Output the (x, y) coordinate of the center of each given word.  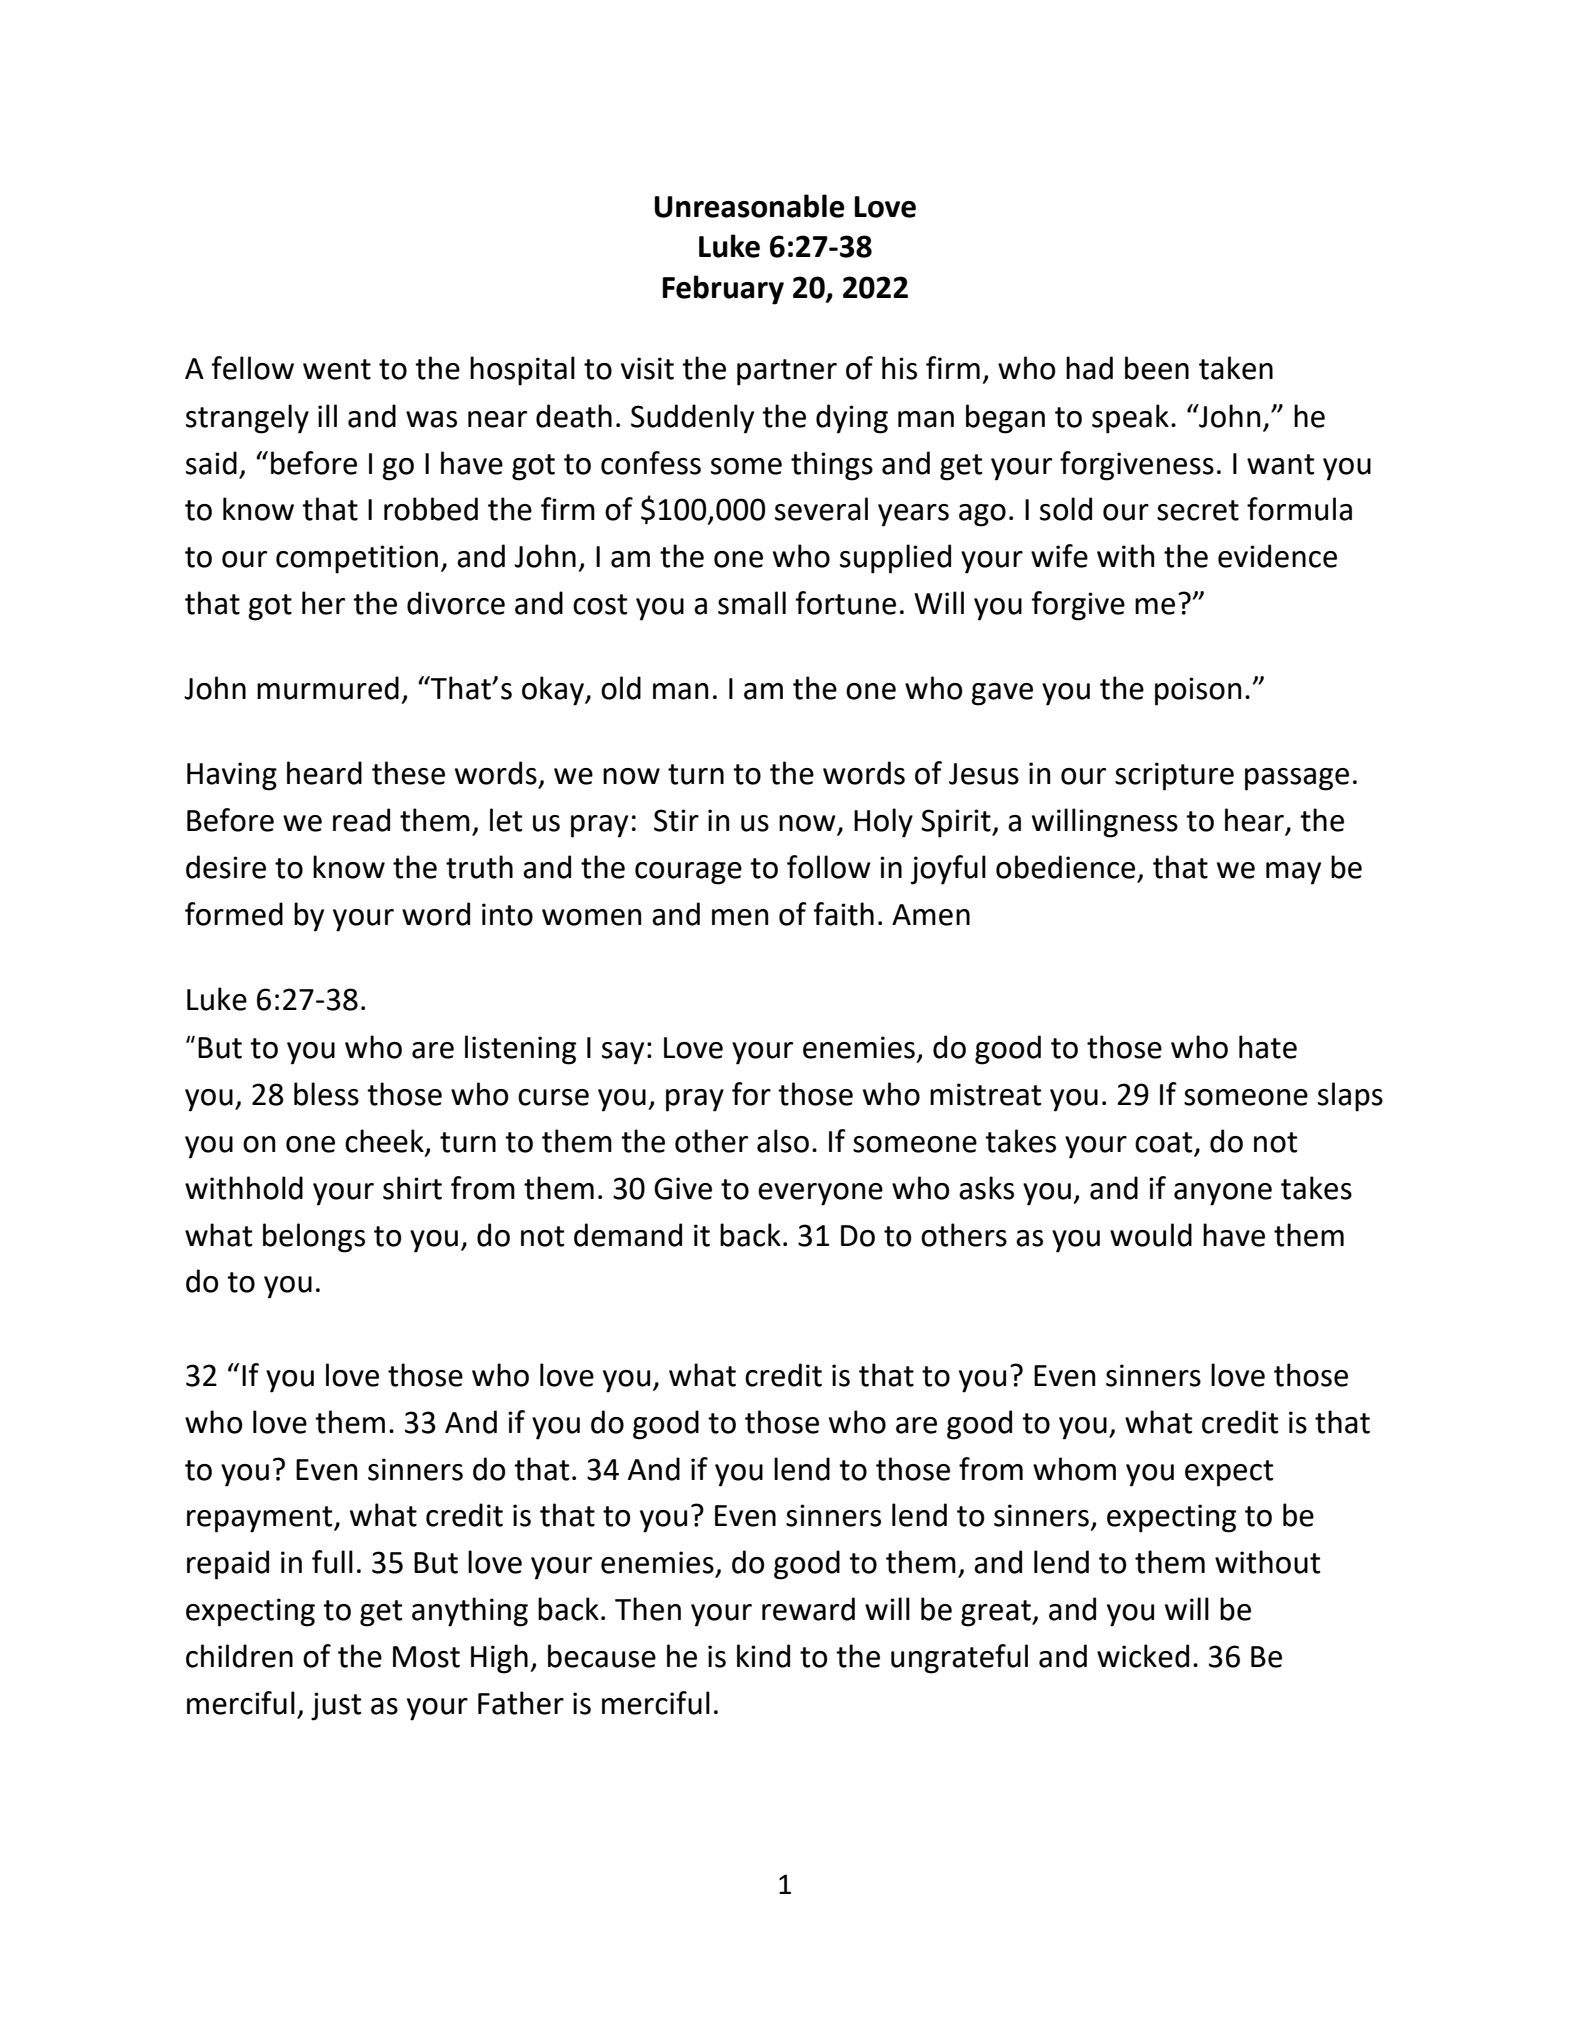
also (783, 1141)
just (336, 1706)
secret (1198, 510)
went (337, 369)
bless (326, 1094)
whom (1074, 1469)
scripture (1174, 776)
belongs (314, 1238)
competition (357, 559)
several (821, 509)
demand (628, 1235)
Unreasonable (749, 206)
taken (1236, 368)
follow (829, 867)
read (361, 820)
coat (1165, 1143)
